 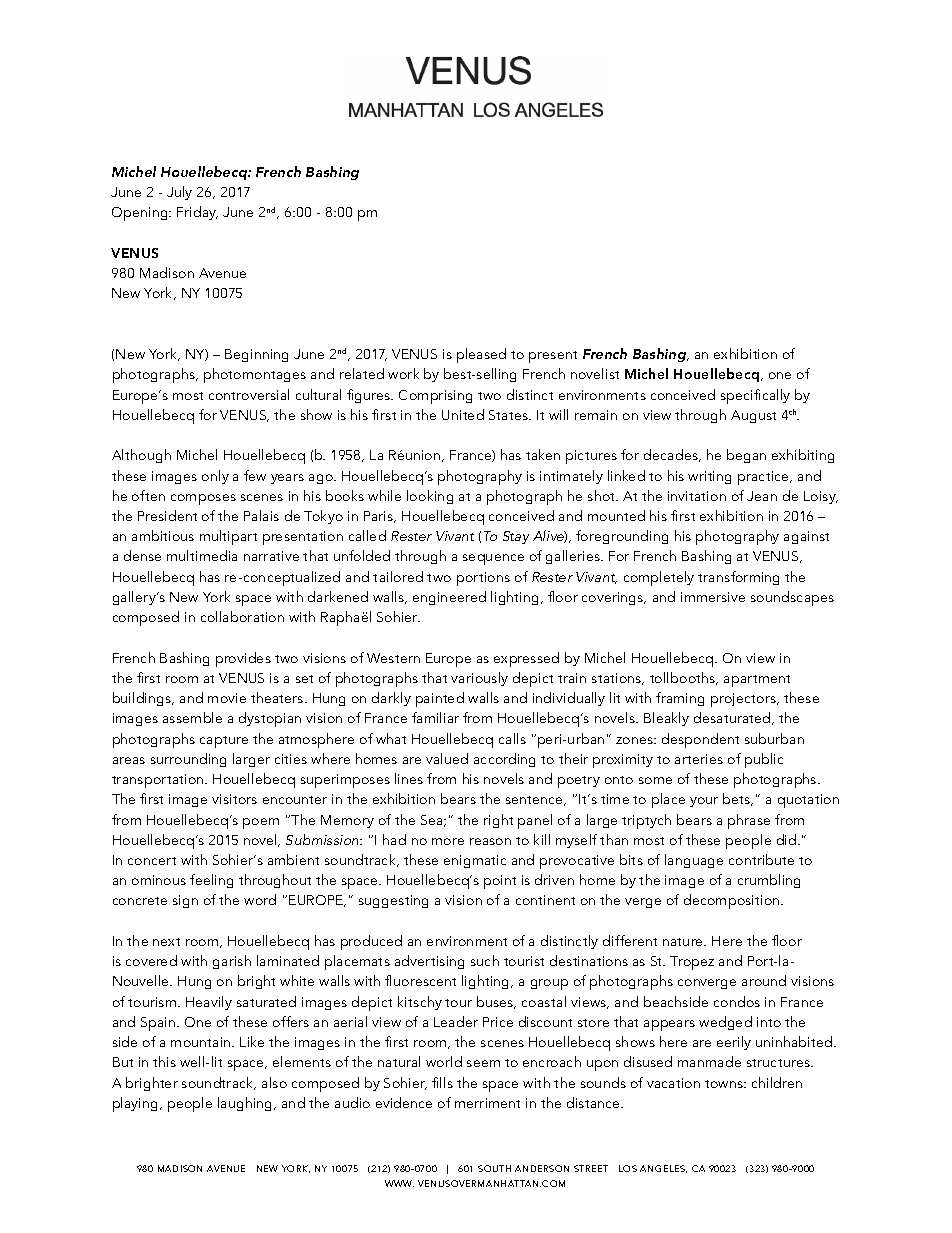 I want to click on August, so click(x=753, y=416).
